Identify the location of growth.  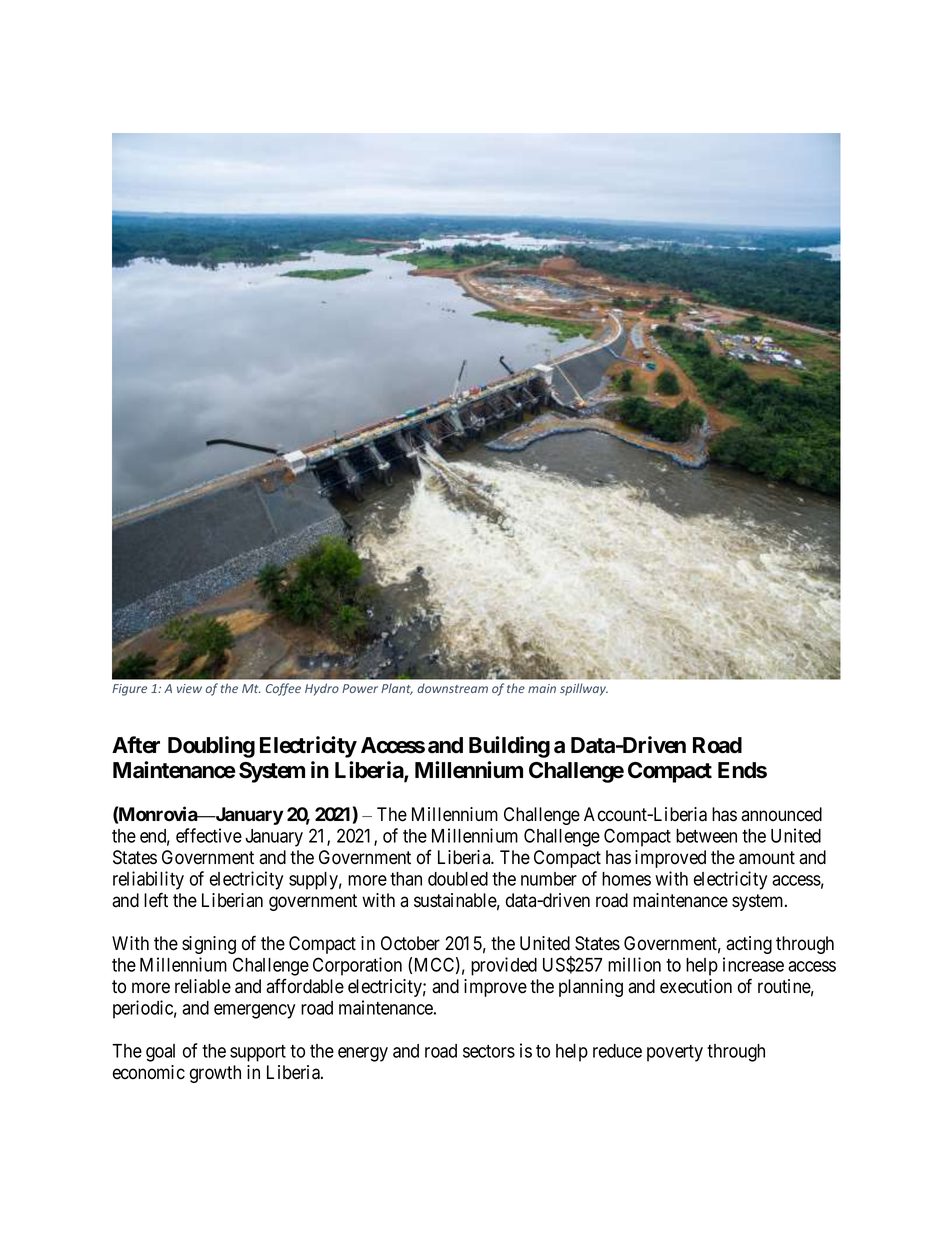
(215, 1074).
